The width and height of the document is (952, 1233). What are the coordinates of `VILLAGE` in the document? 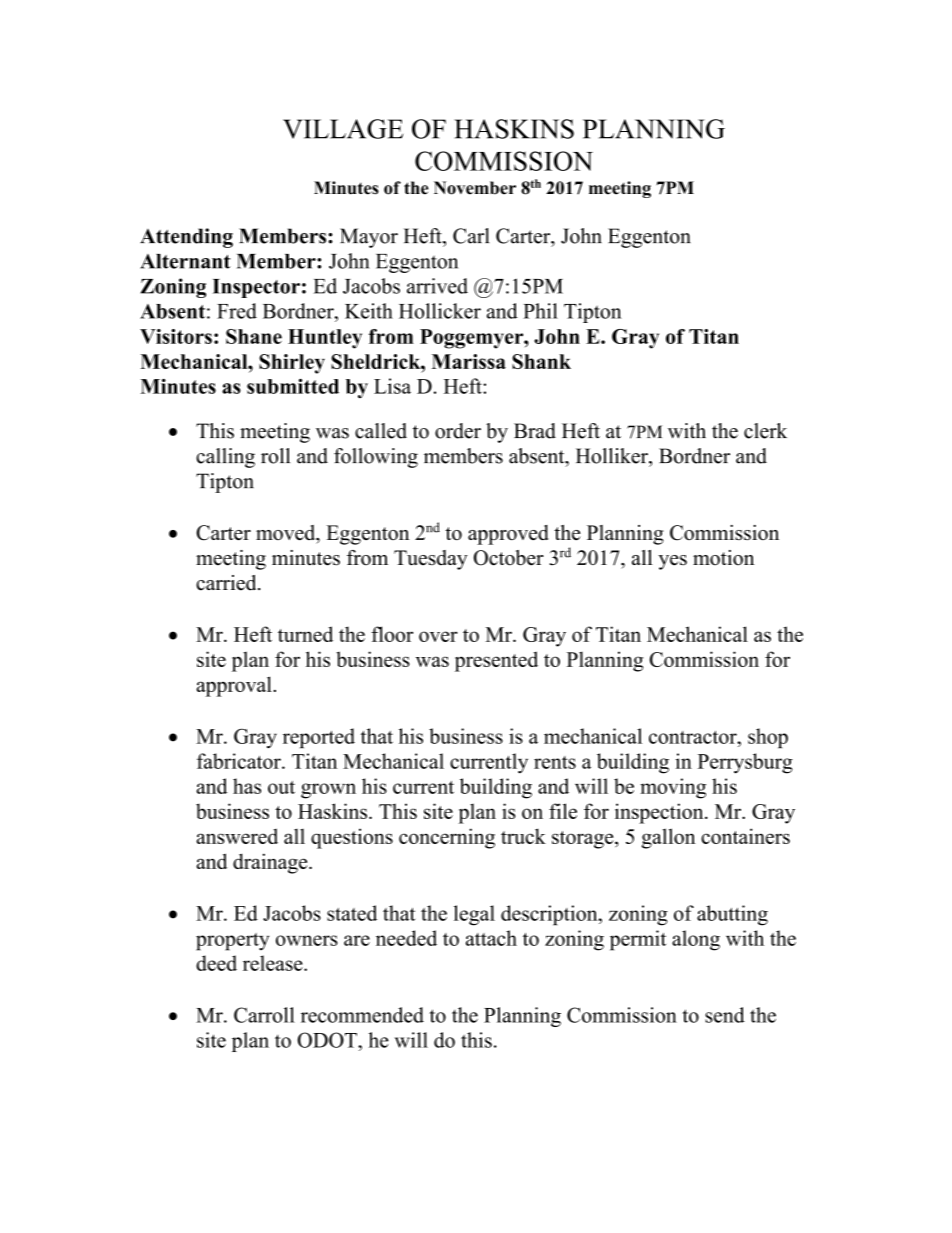 It's located at (343, 129).
